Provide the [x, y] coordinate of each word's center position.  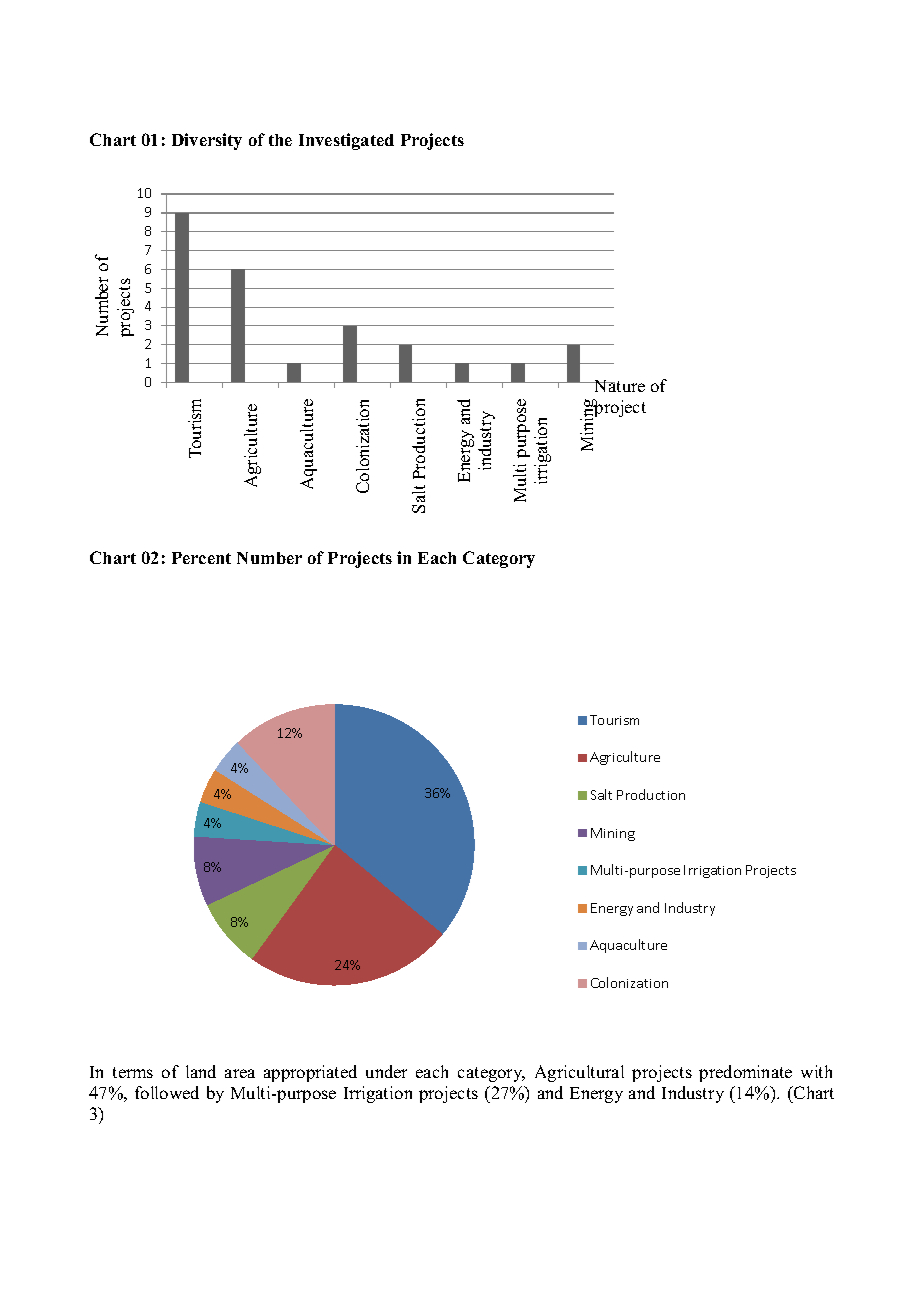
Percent [201, 558]
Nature [618, 386]
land [201, 1071]
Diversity [207, 141]
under [386, 1071]
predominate [745, 1073]
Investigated [346, 141]
